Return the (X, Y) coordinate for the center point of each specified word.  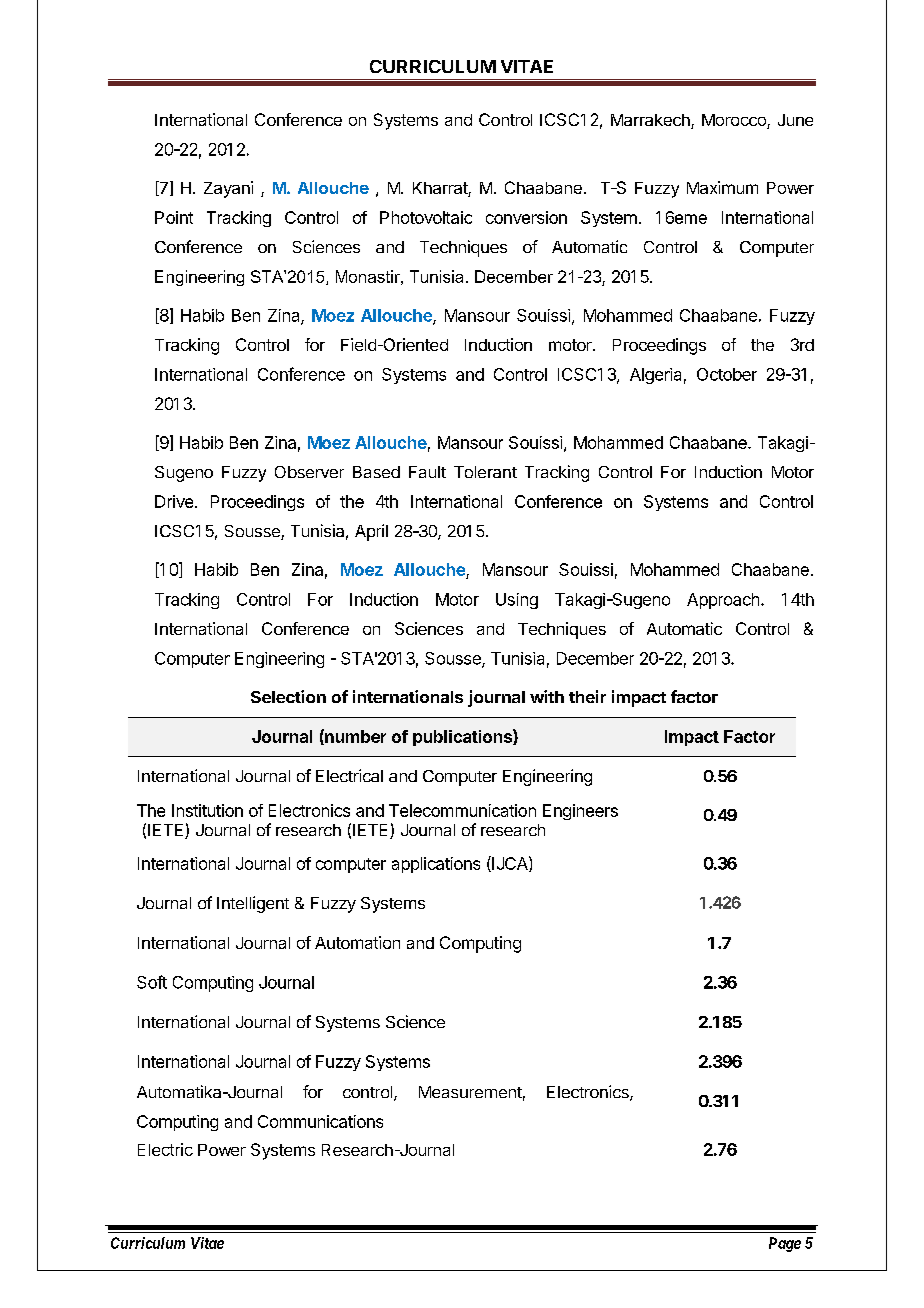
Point (174, 217)
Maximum (722, 187)
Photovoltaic (426, 217)
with (547, 696)
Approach (723, 601)
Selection (288, 696)
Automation (357, 942)
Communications (320, 1121)
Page (785, 1244)
